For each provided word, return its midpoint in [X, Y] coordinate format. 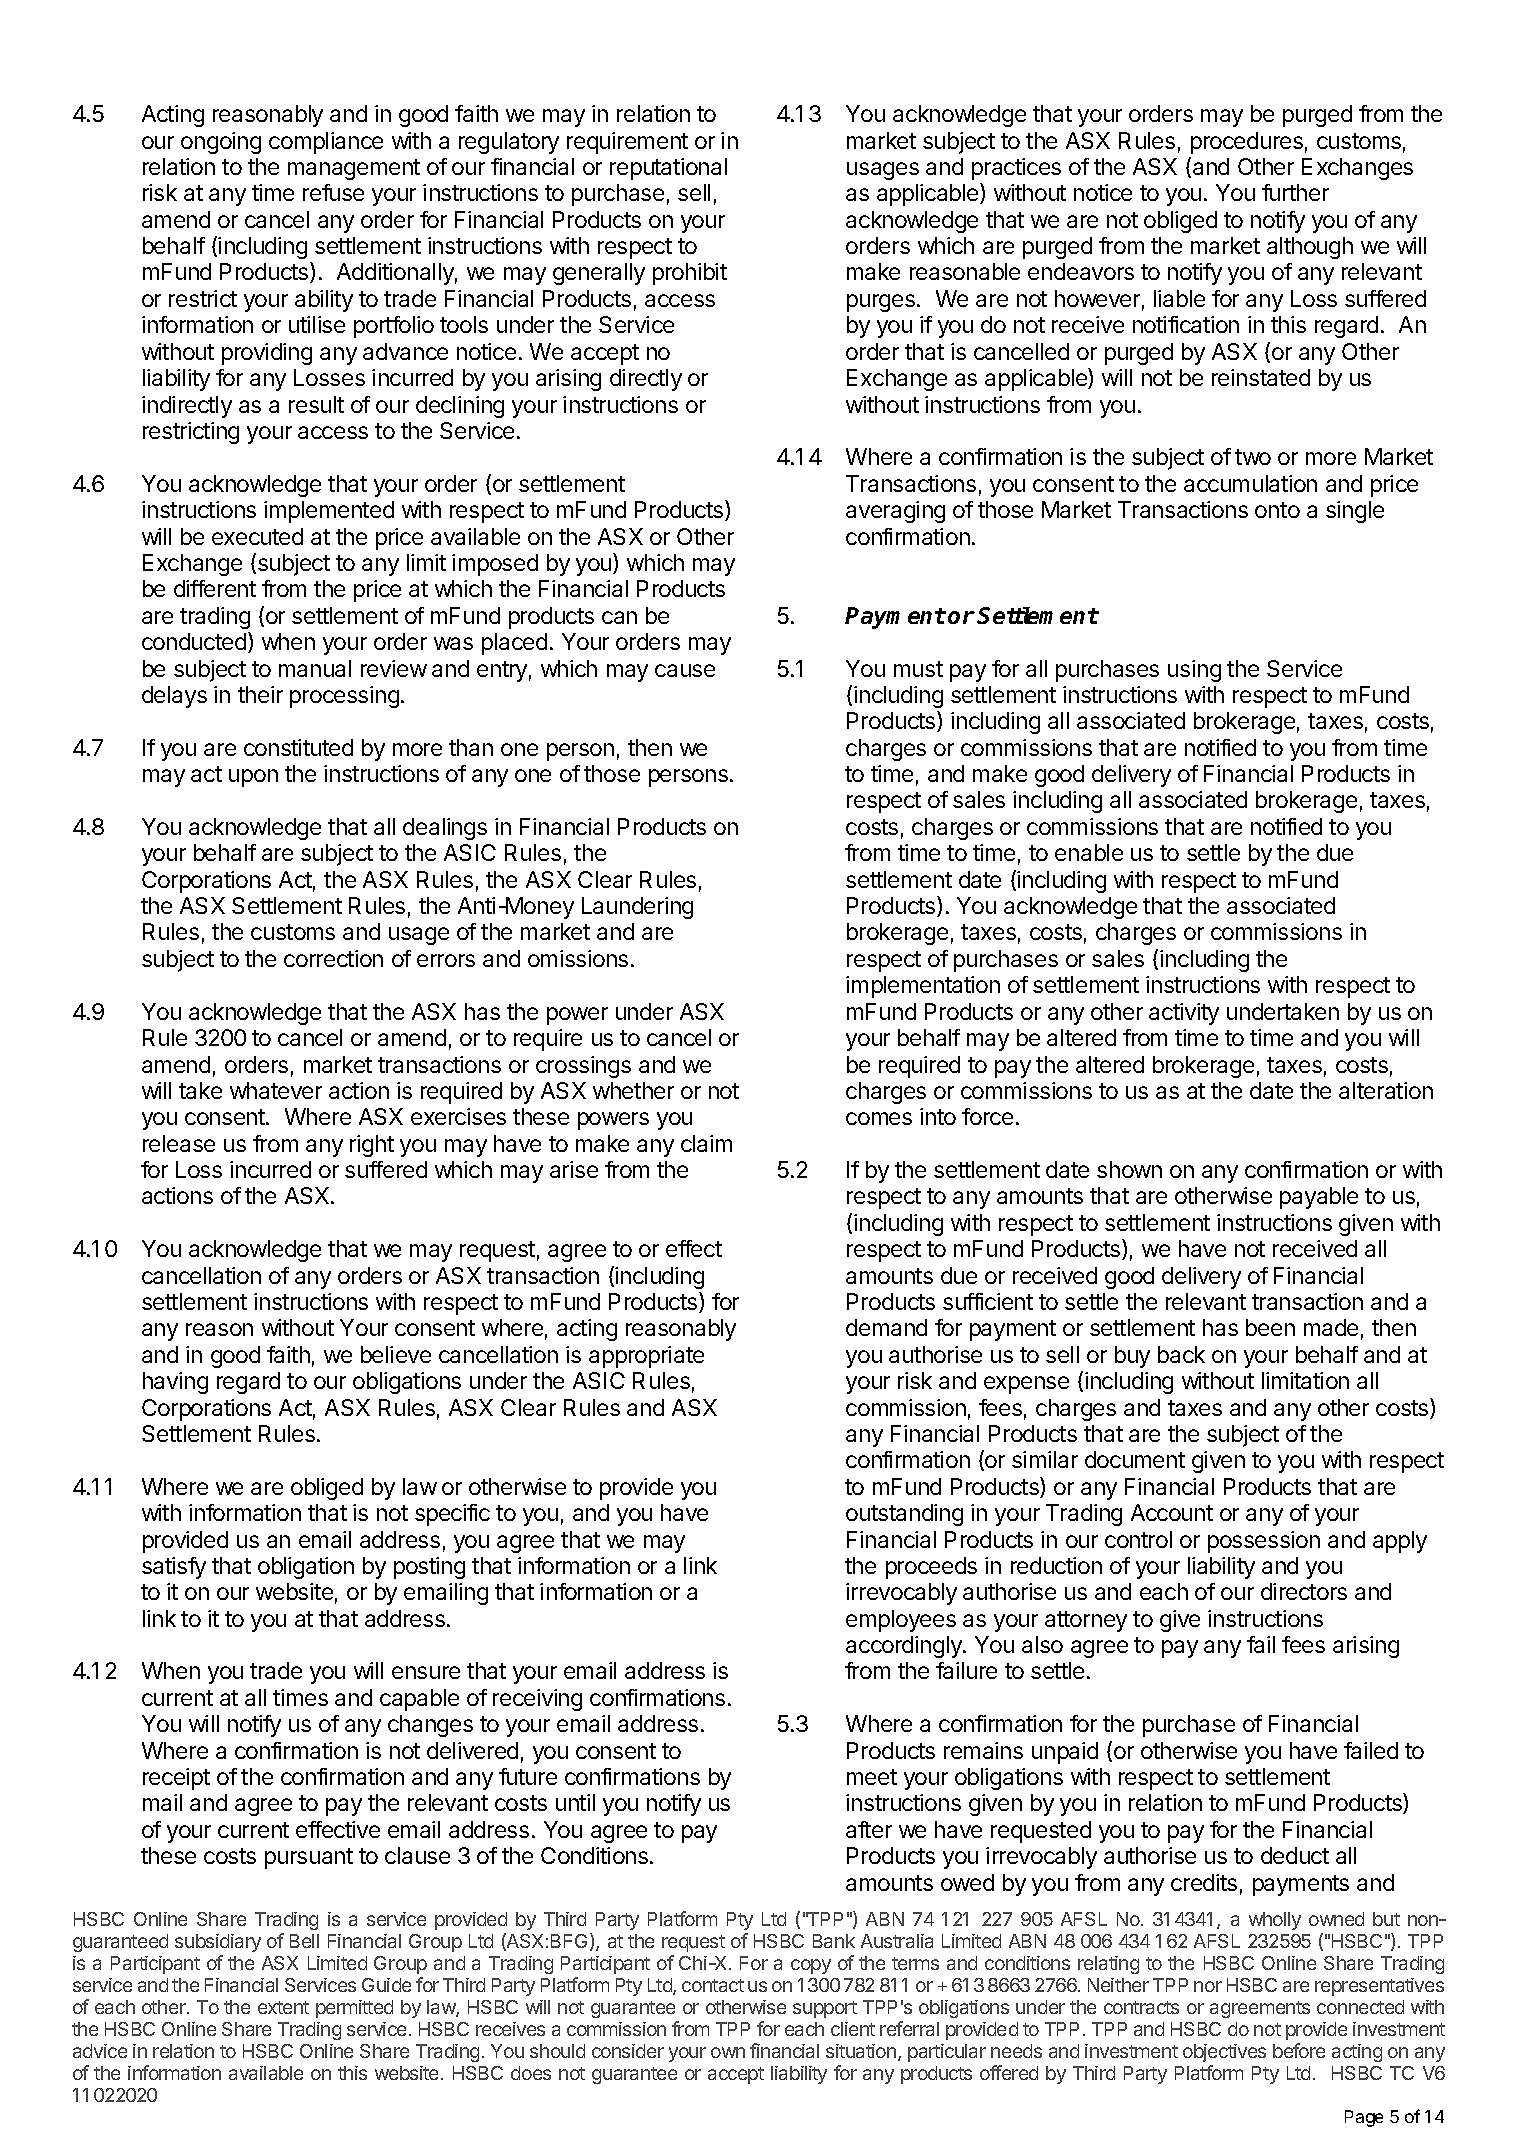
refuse [333, 192]
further [1295, 192]
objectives [1224, 2053]
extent [283, 2007]
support [825, 2009]
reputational [668, 169]
